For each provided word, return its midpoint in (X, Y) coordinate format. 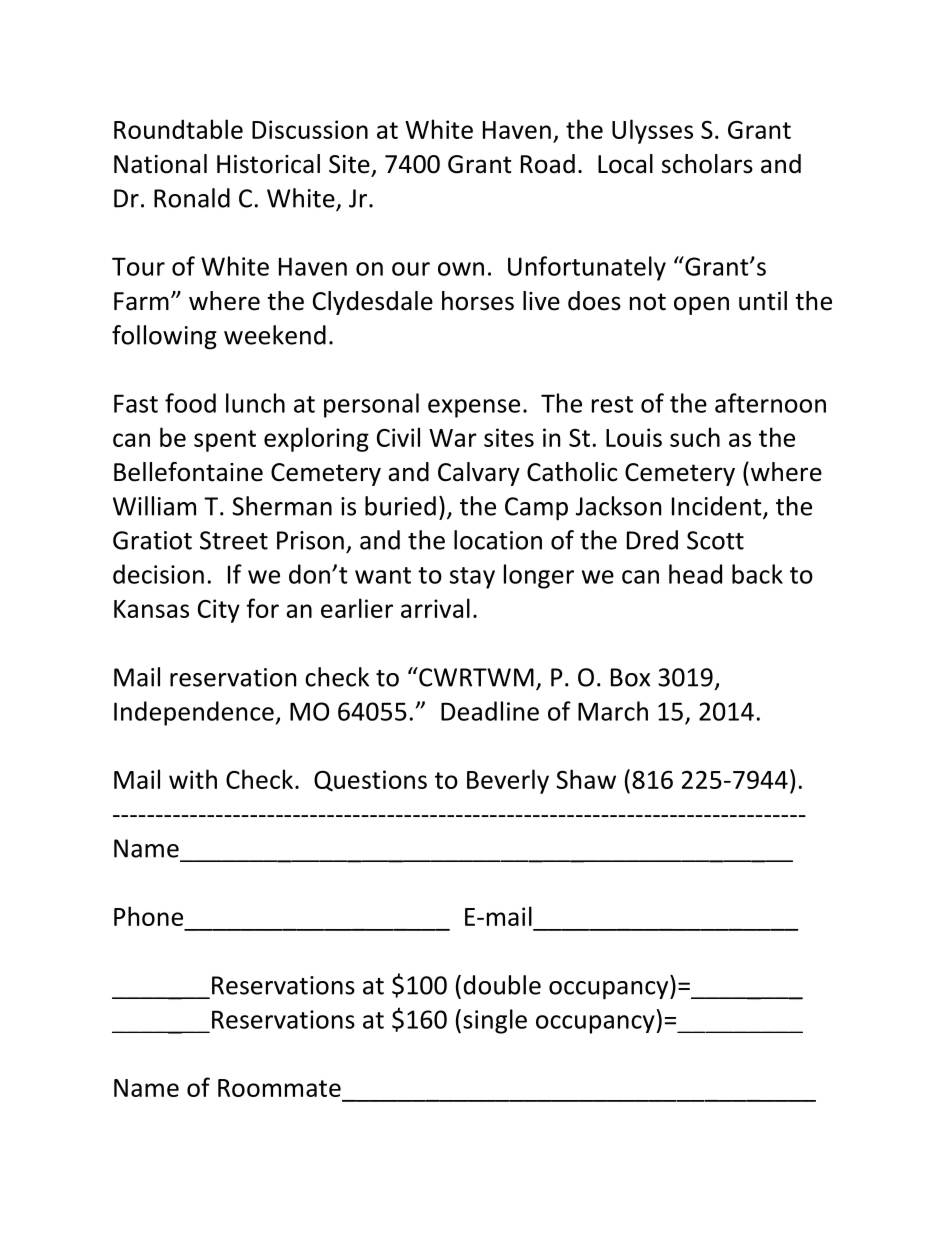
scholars (707, 164)
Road (548, 164)
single (495, 1021)
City (219, 611)
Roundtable (178, 129)
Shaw (586, 779)
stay (472, 578)
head (695, 574)
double (502, 985)
